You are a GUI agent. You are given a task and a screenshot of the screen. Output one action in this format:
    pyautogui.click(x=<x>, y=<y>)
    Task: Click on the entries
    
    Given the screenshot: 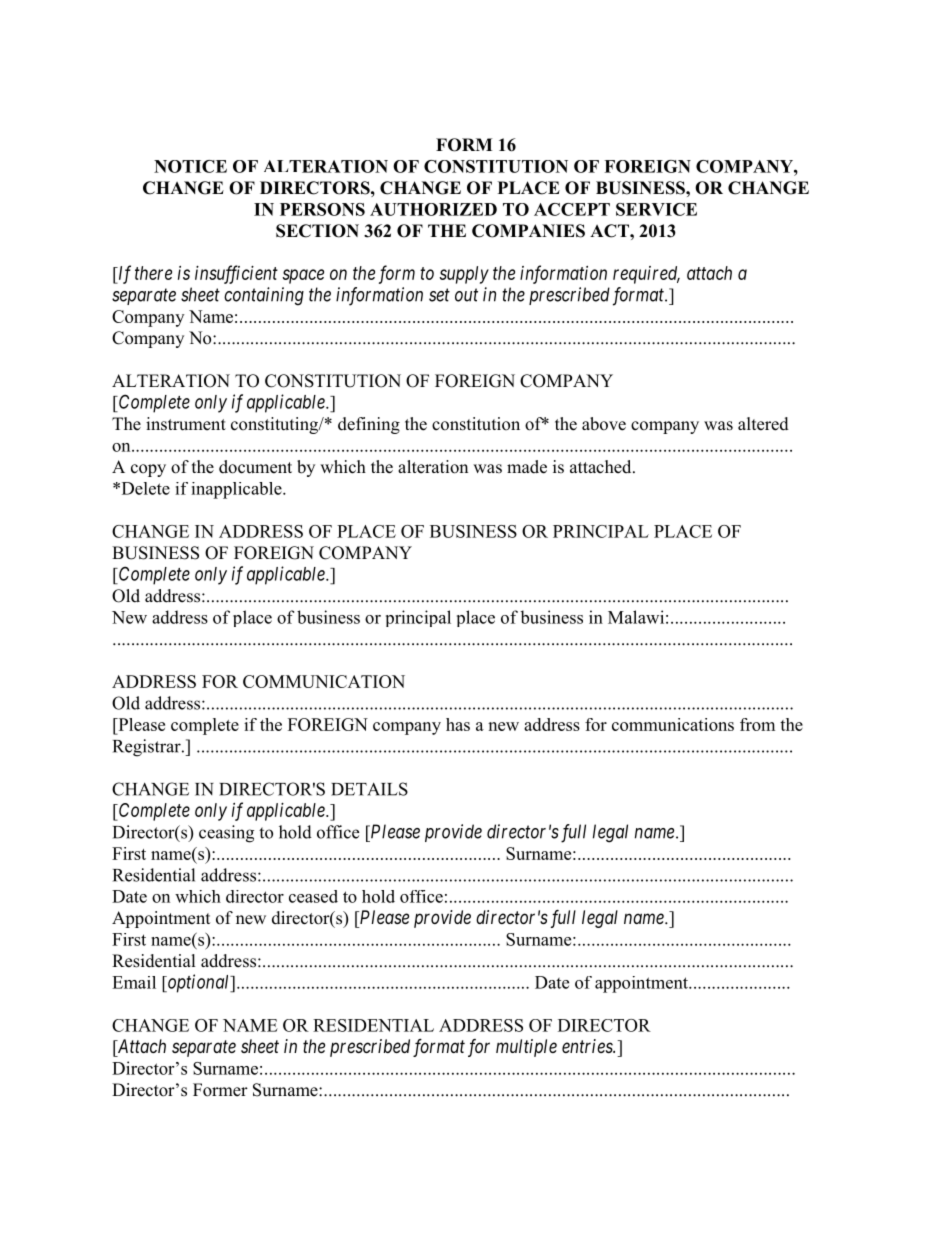 What is the action you would take?
    pyautogui.click(x=588, y=1046)
